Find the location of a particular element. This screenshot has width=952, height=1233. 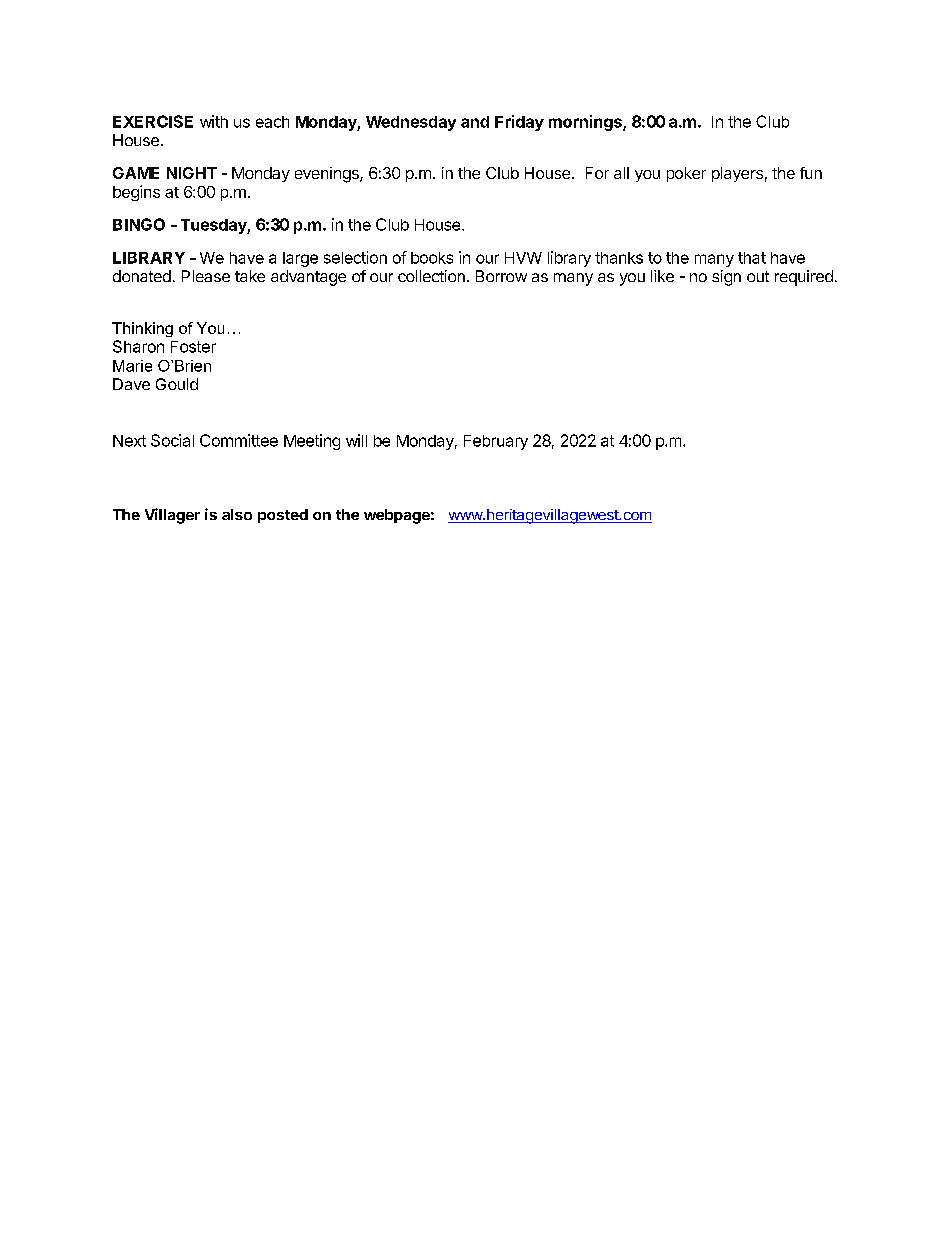

that is located at coordinates (752, 258).
